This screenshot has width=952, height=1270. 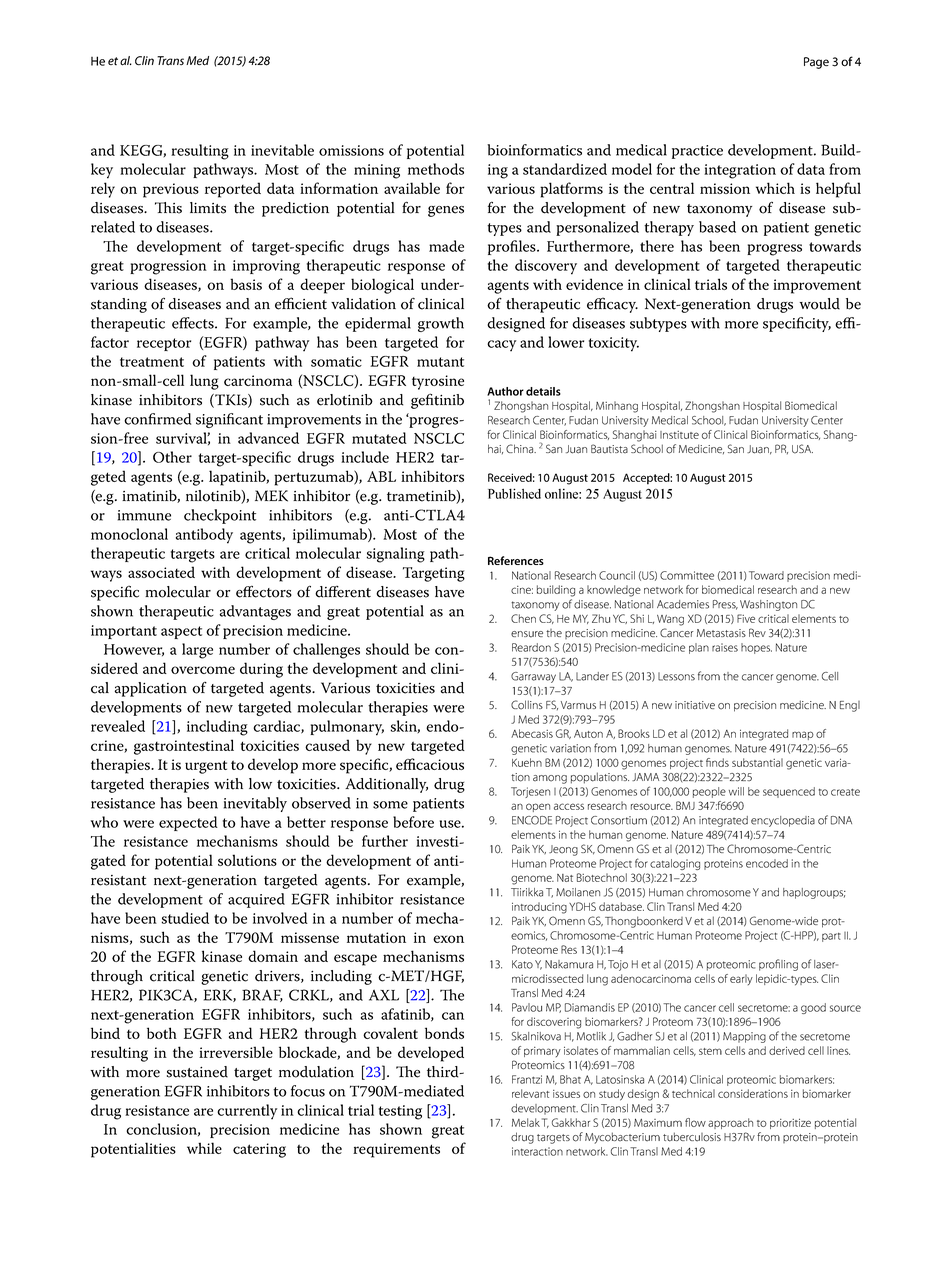 I want to click on Author, so click(x=505, y=391).
